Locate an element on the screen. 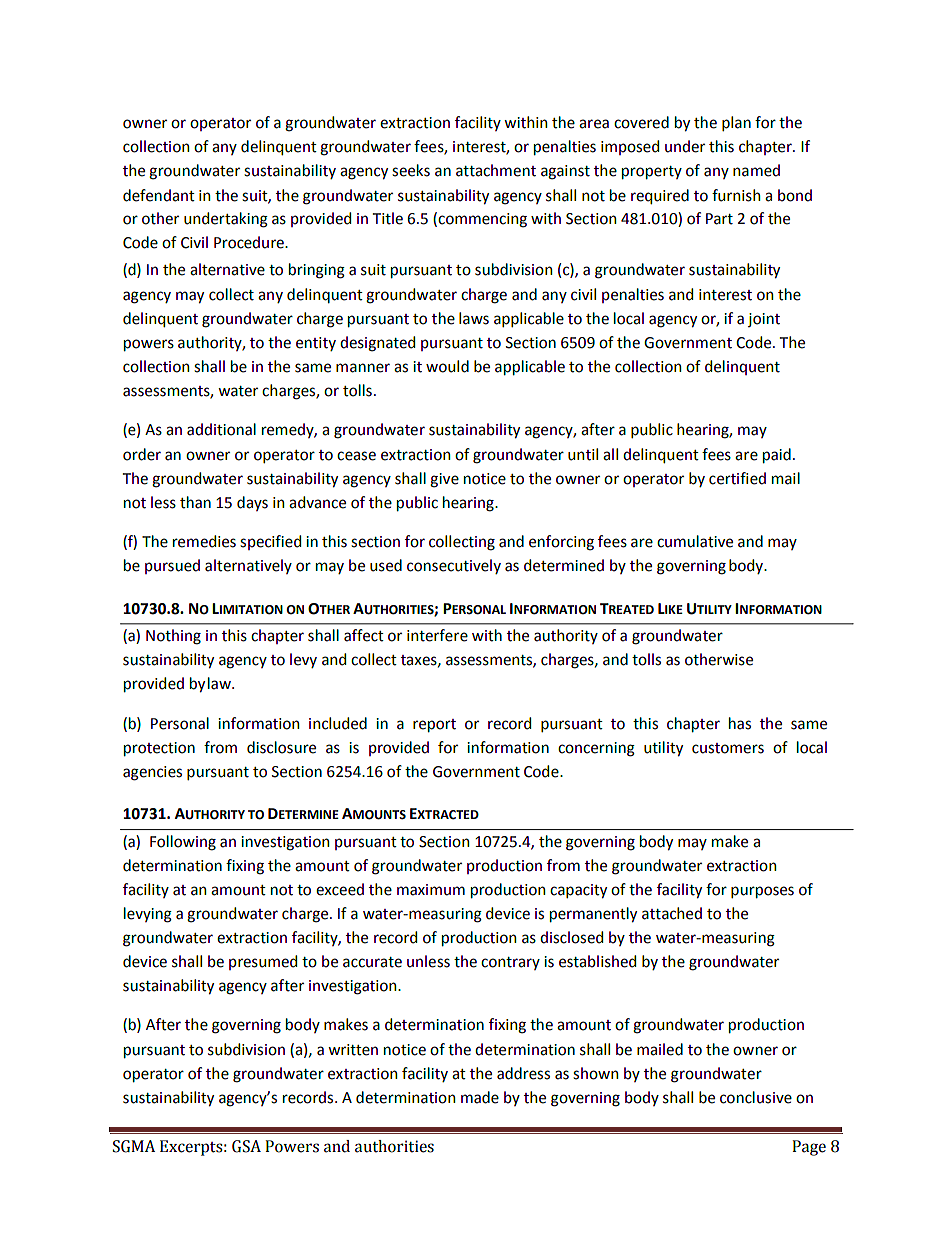  interfere is located at coordinates (437, 635).
